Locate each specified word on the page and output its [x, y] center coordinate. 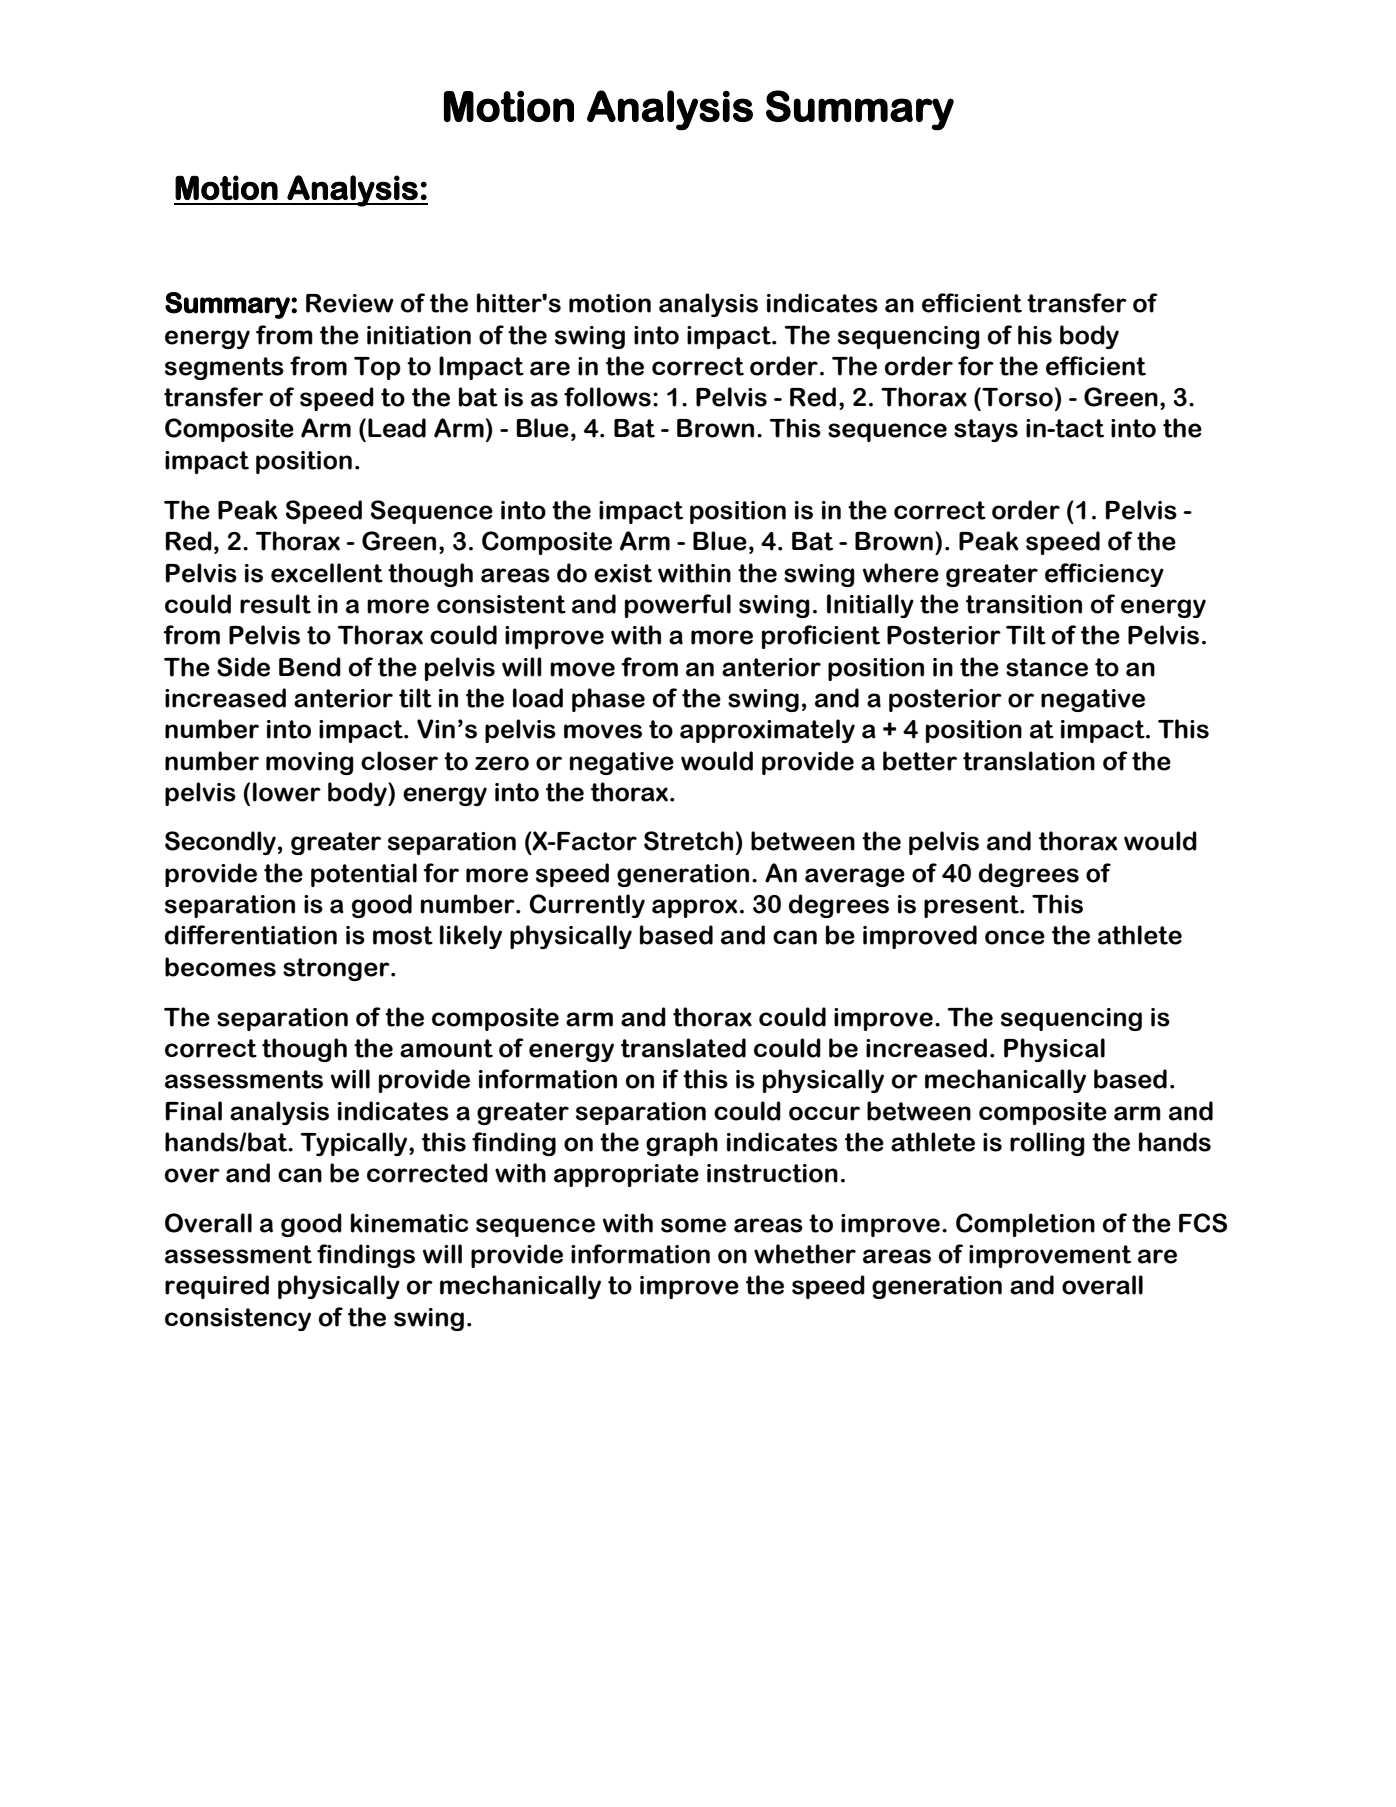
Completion [1025, 1225]
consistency [238, 1319]
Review [350, 303]
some [693, 1225]
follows [607, 397]
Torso [1016, 397]
